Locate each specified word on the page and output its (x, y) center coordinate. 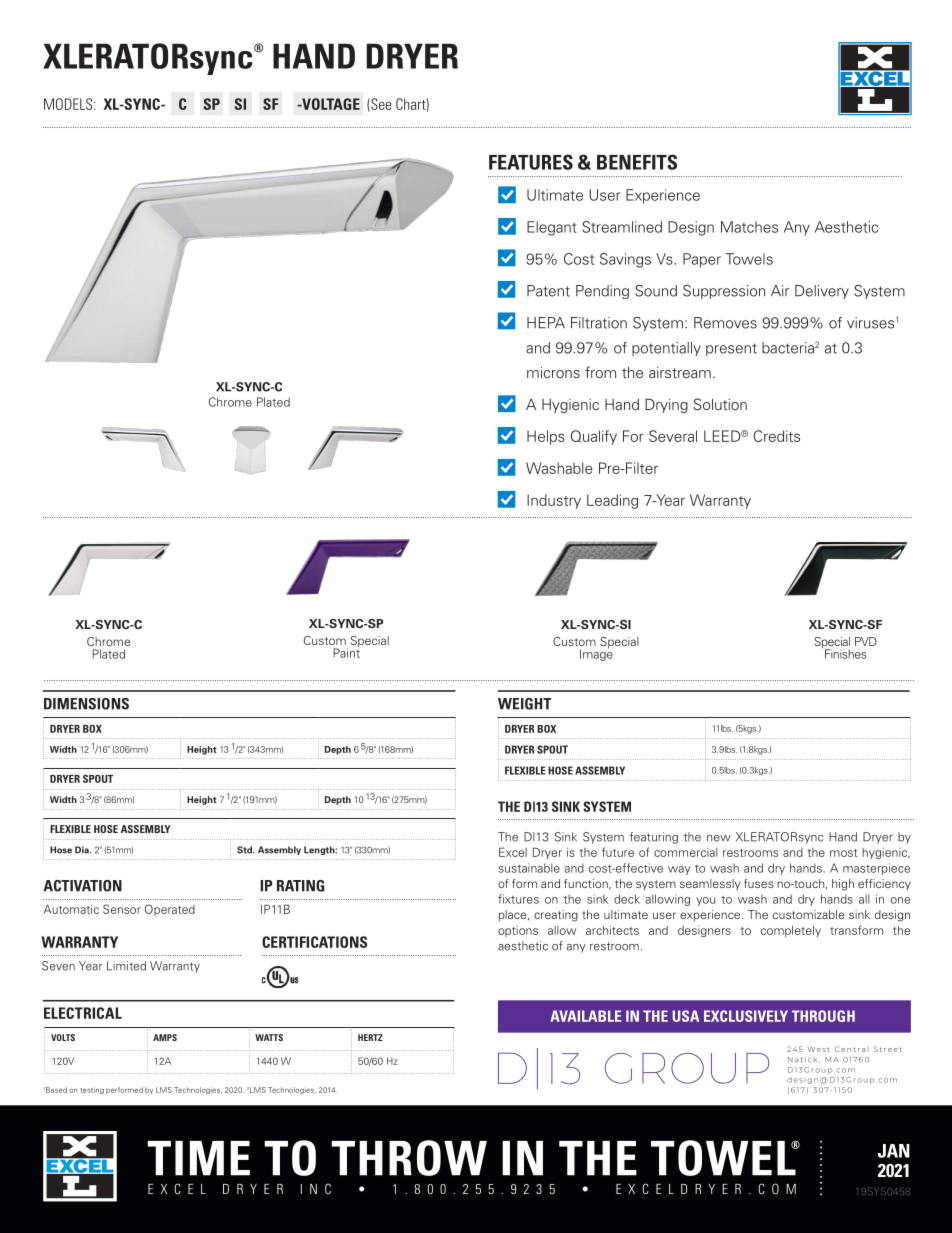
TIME (198, 1158)
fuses (758, 883)
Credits (776, 436)
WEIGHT (524, 704)
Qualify (594, 437)
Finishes (845, 654)
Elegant (552, 228)
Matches (749, 227)
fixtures (518, 899)
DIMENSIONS (86, 704)
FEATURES (531, 162)
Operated (170, 910)
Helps (546, 437)
